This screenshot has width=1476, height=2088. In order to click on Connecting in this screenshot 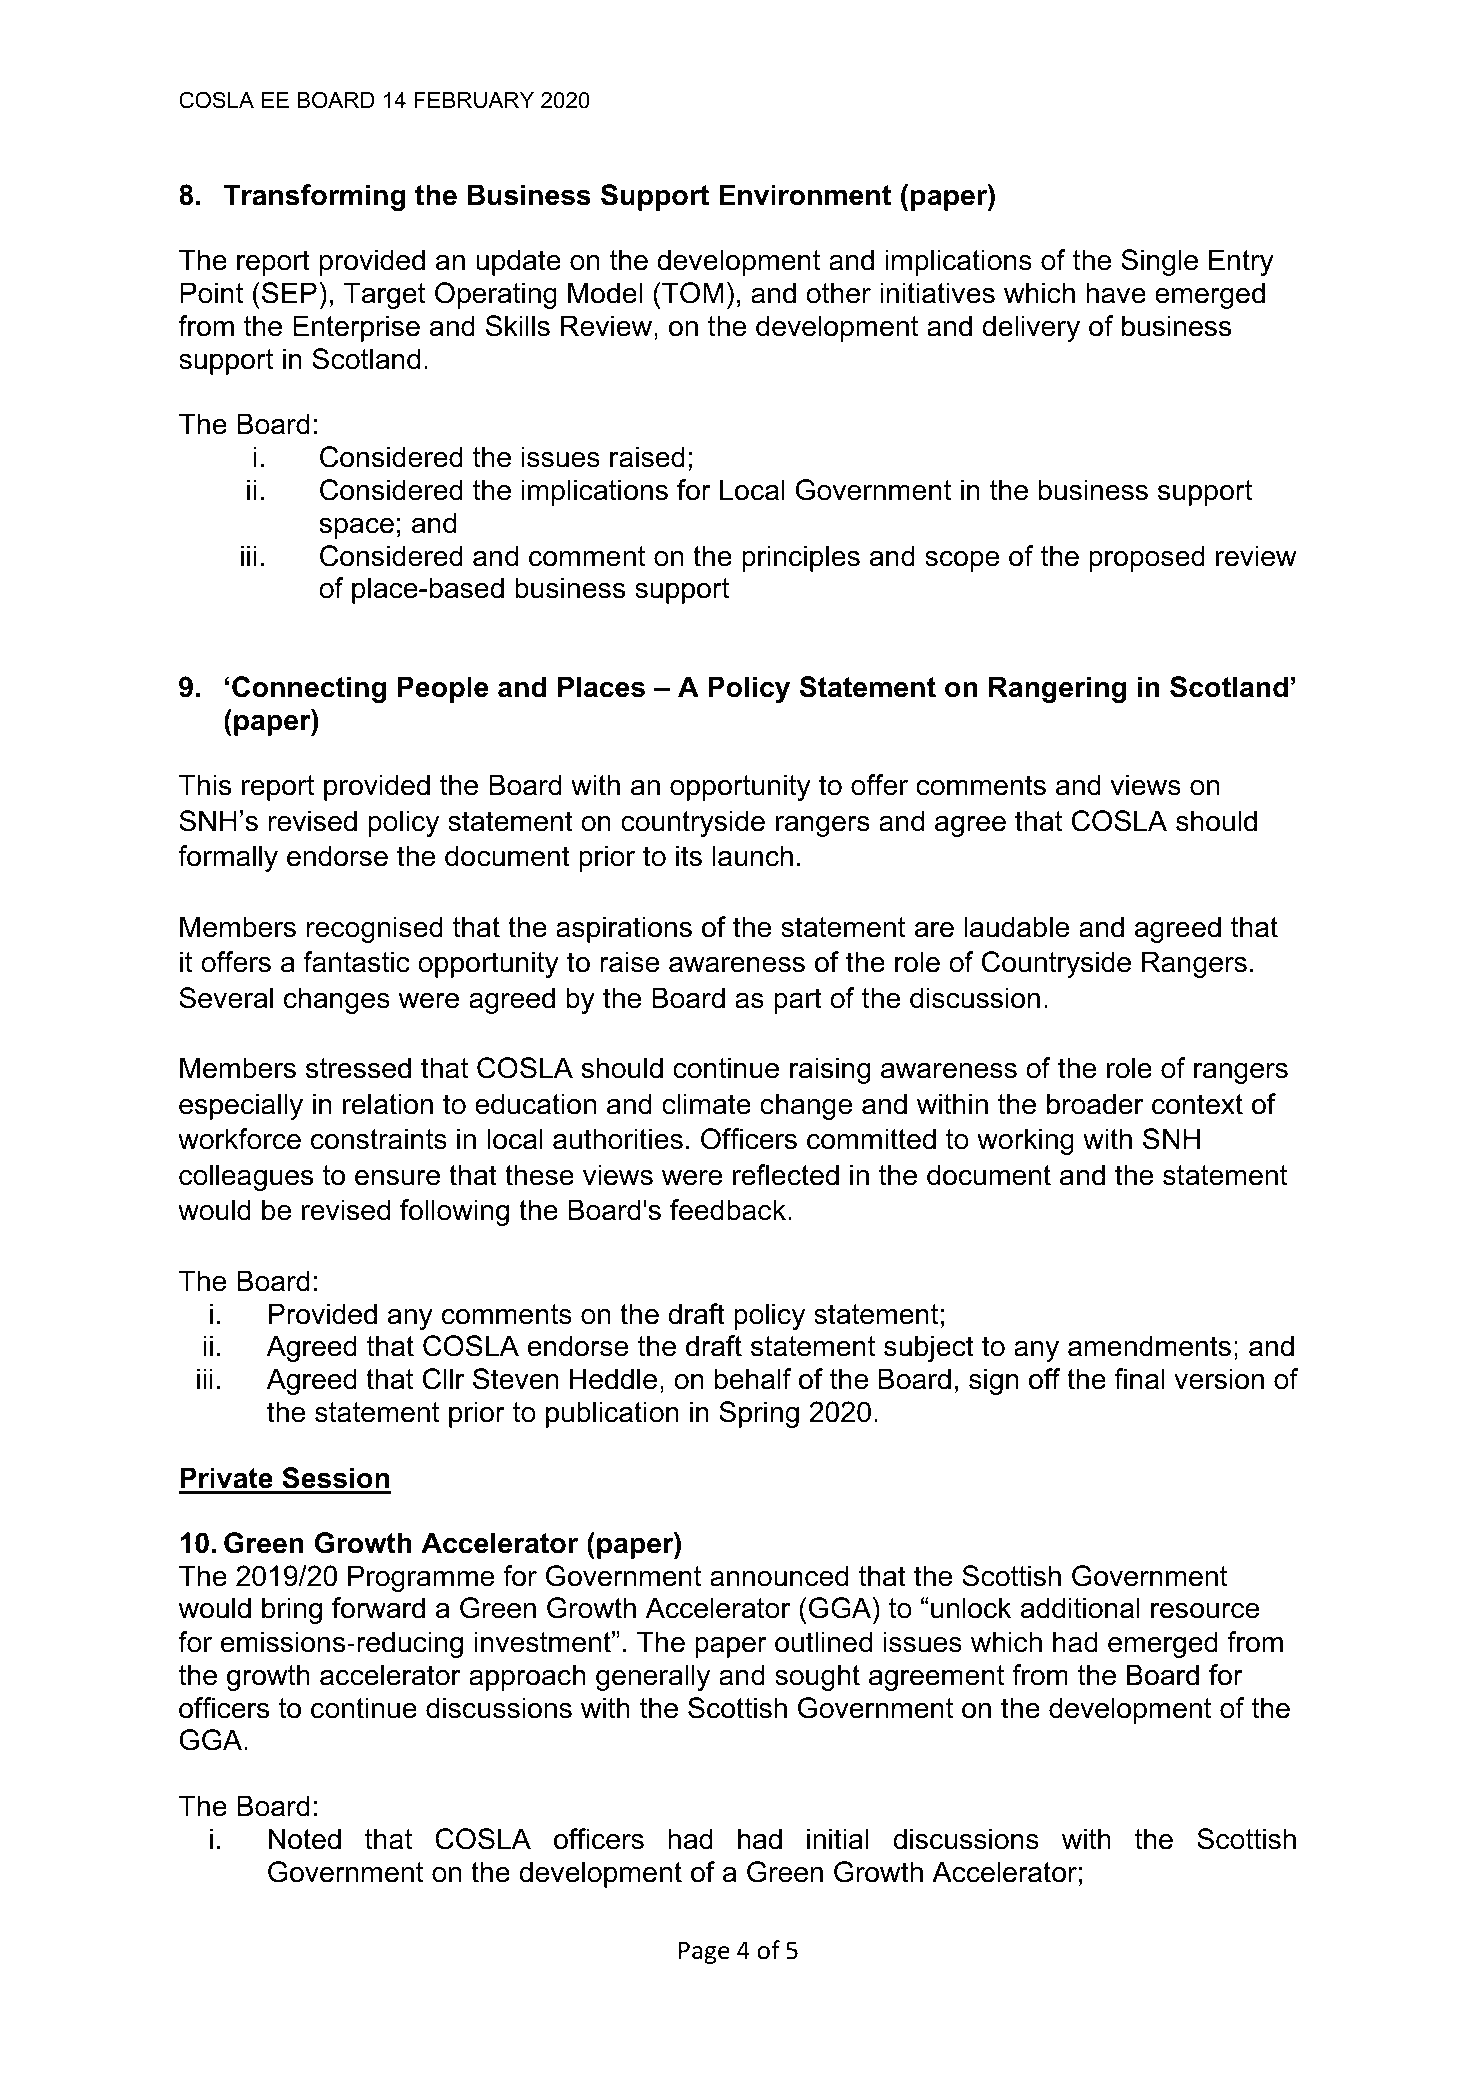, I will do `click(309, 689)`.
